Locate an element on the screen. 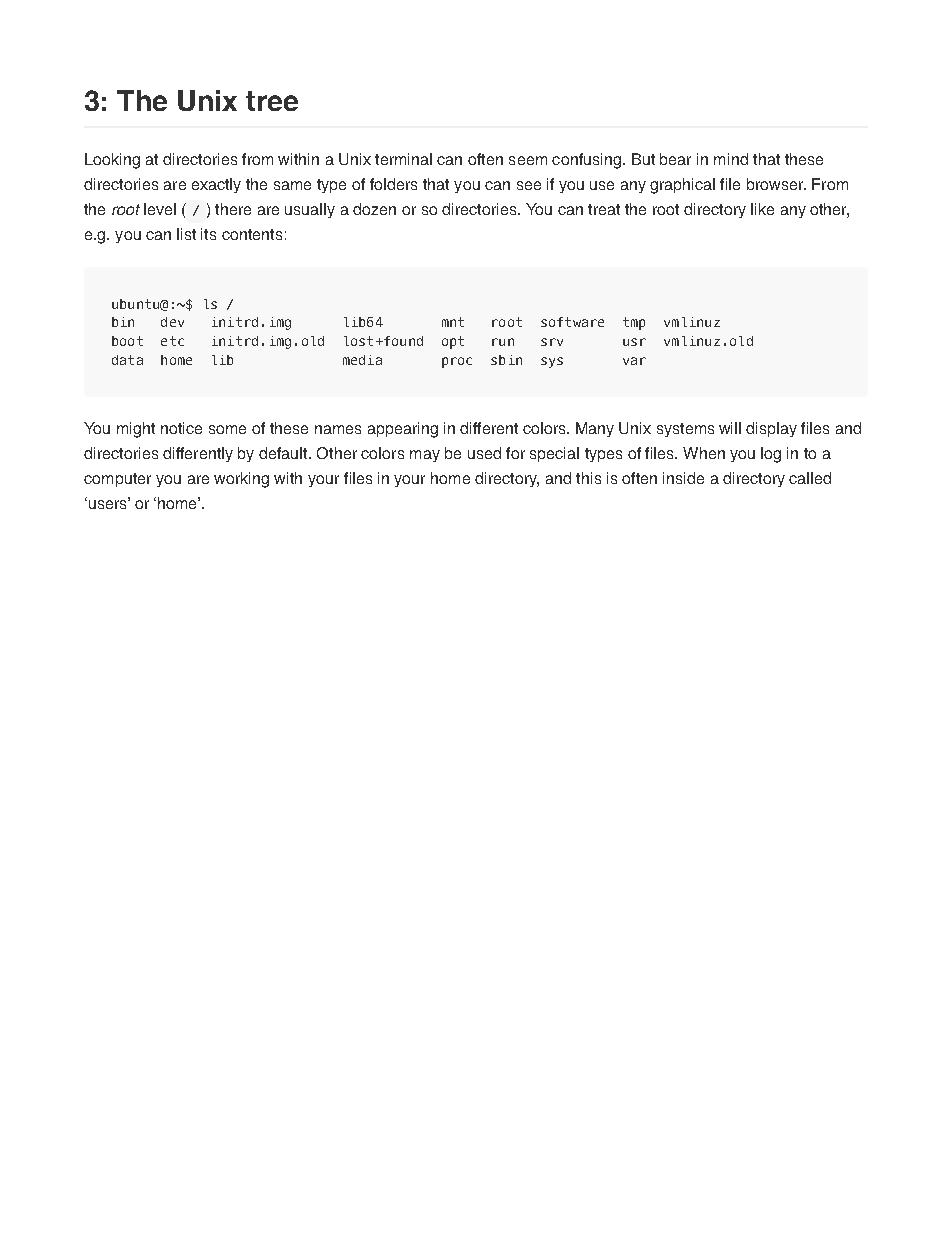  proc is located at coordinates (457, 362).
